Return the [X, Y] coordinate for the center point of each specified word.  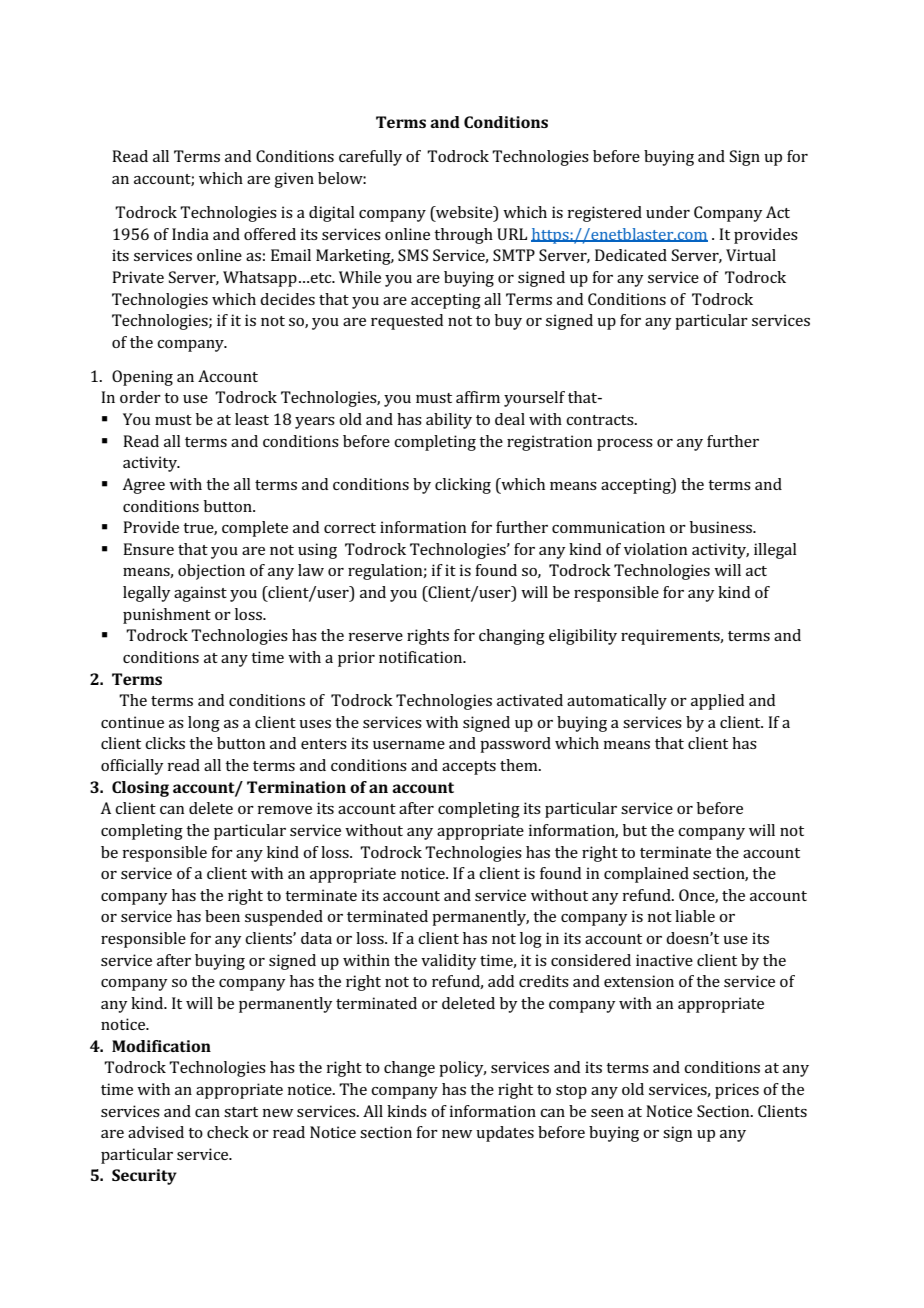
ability [449, 421]
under [668, 212]
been [222, 916]
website [464, 213]
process [625, 445]
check [228, 1132]
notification [422, 657]
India [190, 234]
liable [695, 916]
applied [717, 702]
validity [449, 962]
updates [505, 1134]
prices [737, 1091]
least [252, 419]
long [204, 724]
